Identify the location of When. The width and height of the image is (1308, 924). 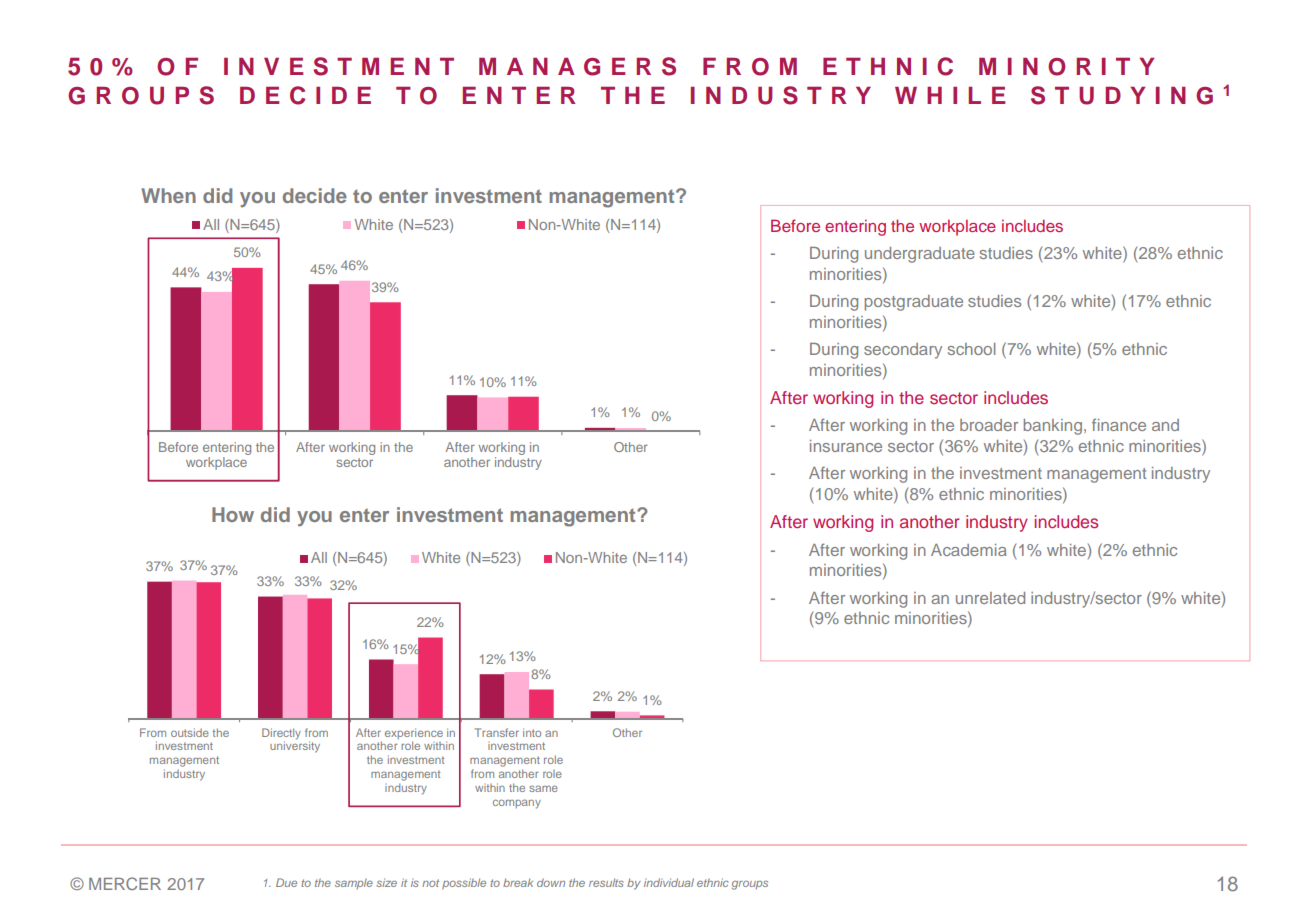
(168, 195).
